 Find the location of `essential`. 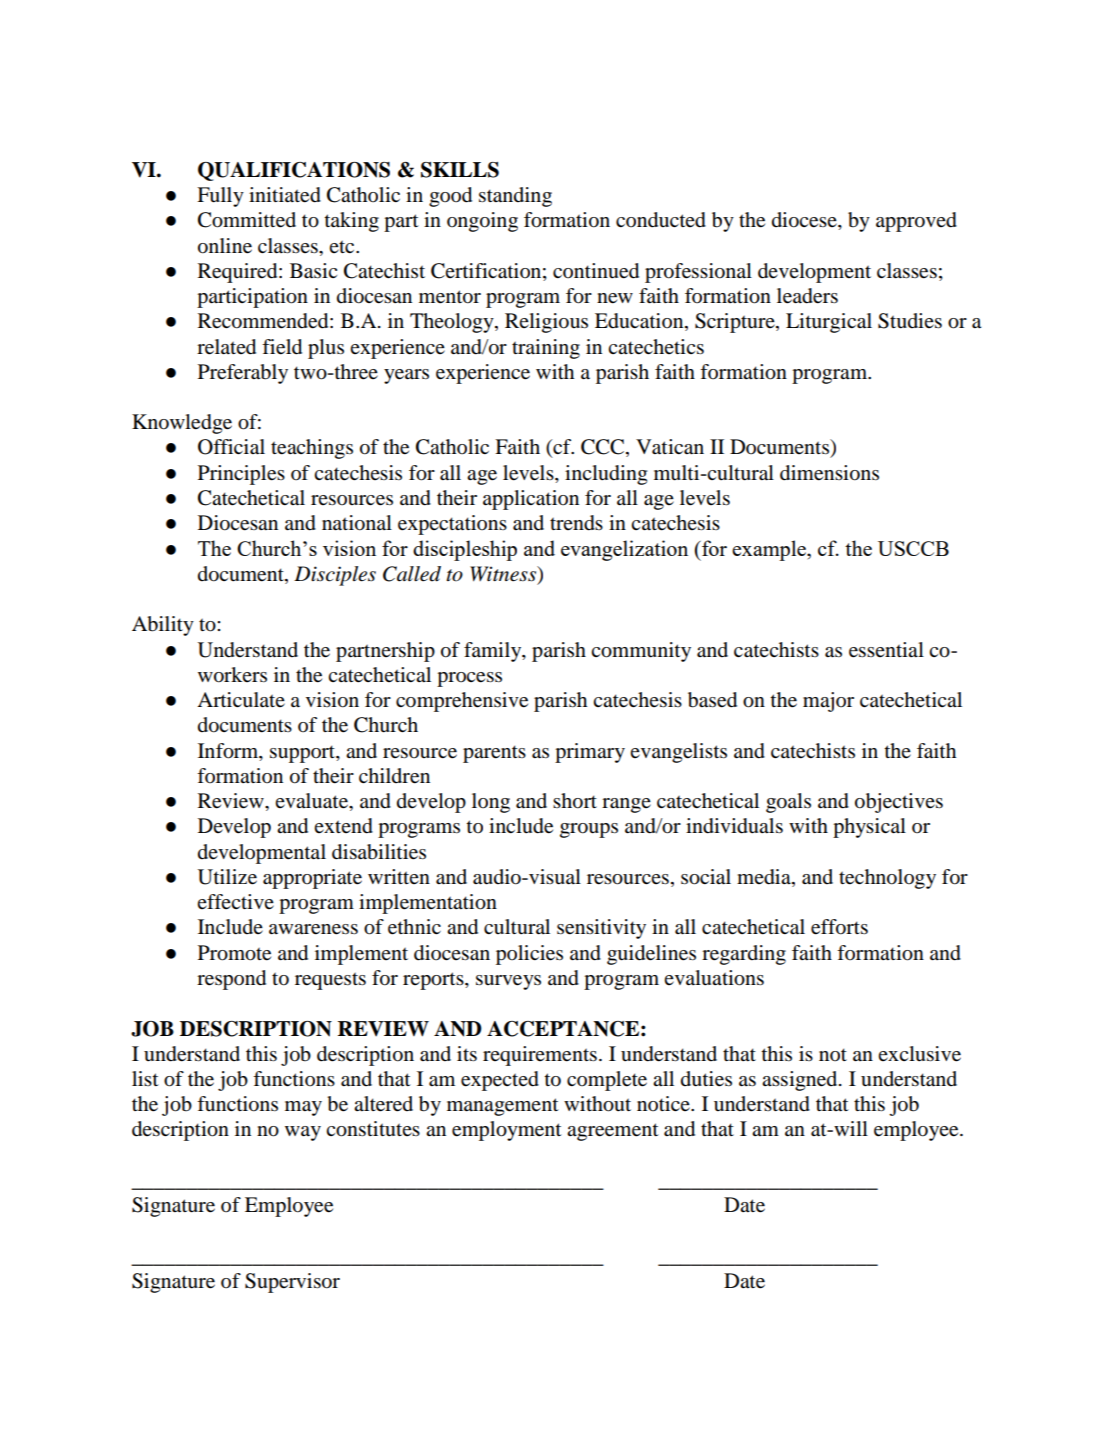

essential is located at coordinates (886, 650).
